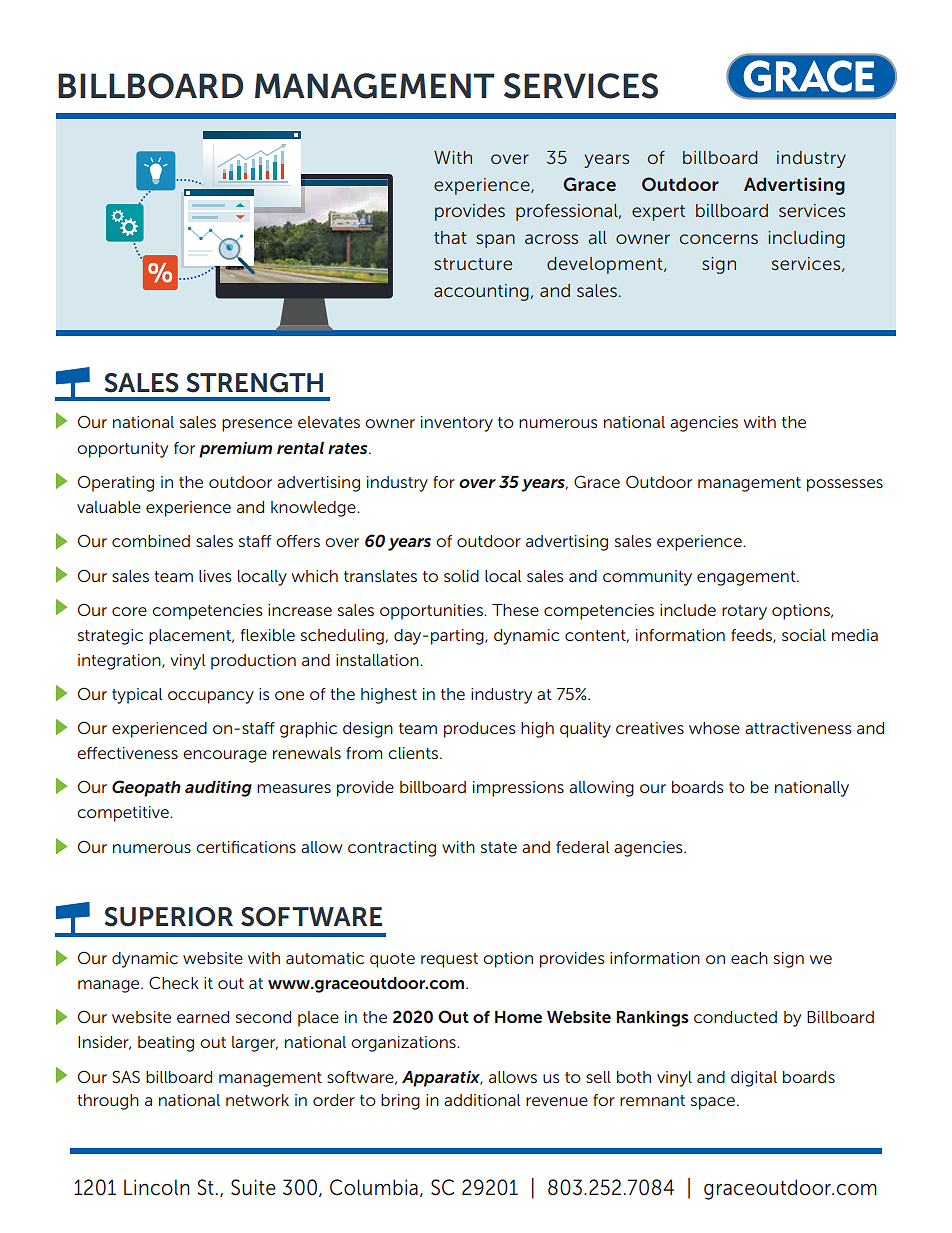  Describe the element at coordinates (480, 730) in the screenshot. I see `produces` at that location.
